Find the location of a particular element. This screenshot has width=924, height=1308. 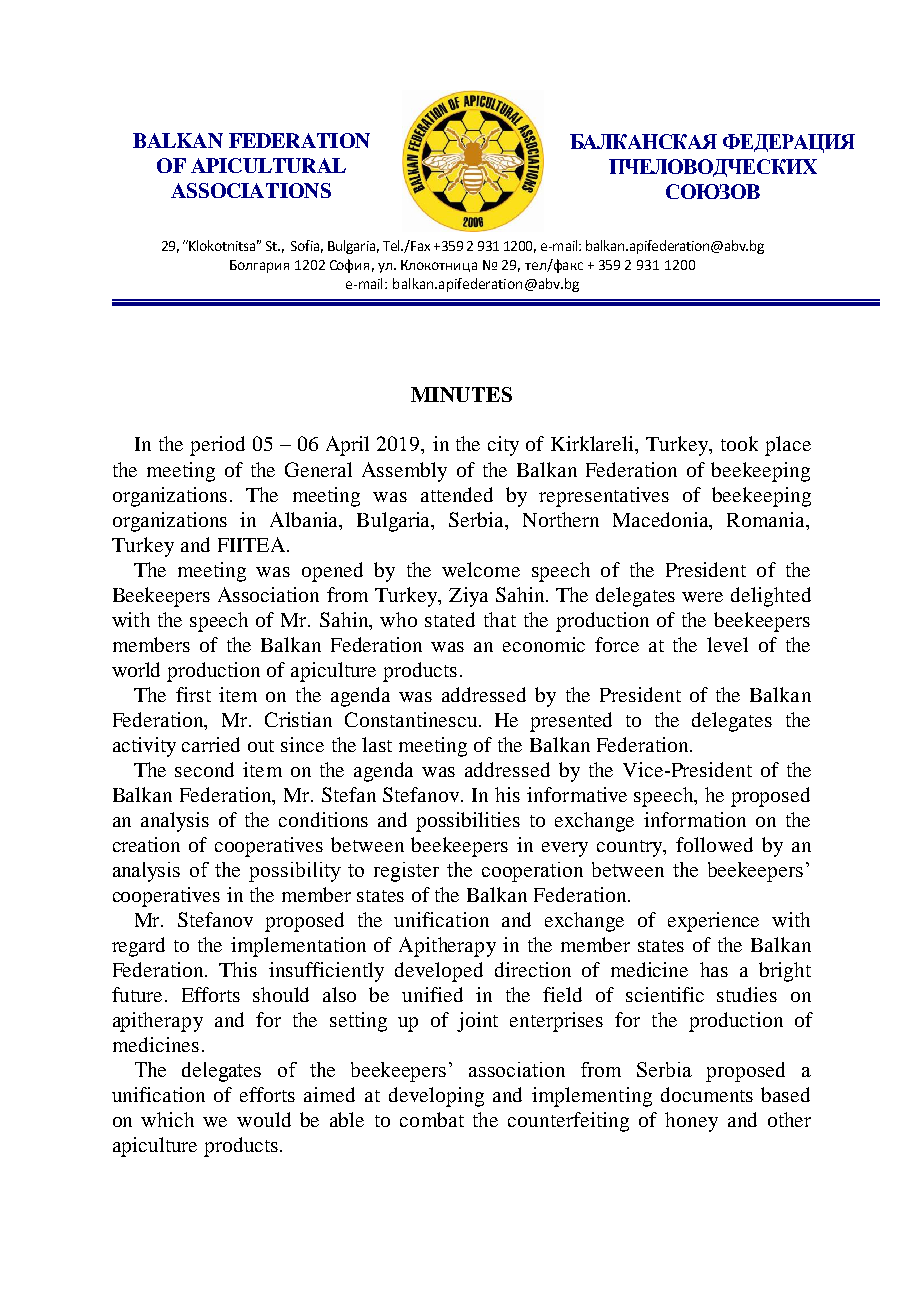

which is located at coordinates (167, 1119).
